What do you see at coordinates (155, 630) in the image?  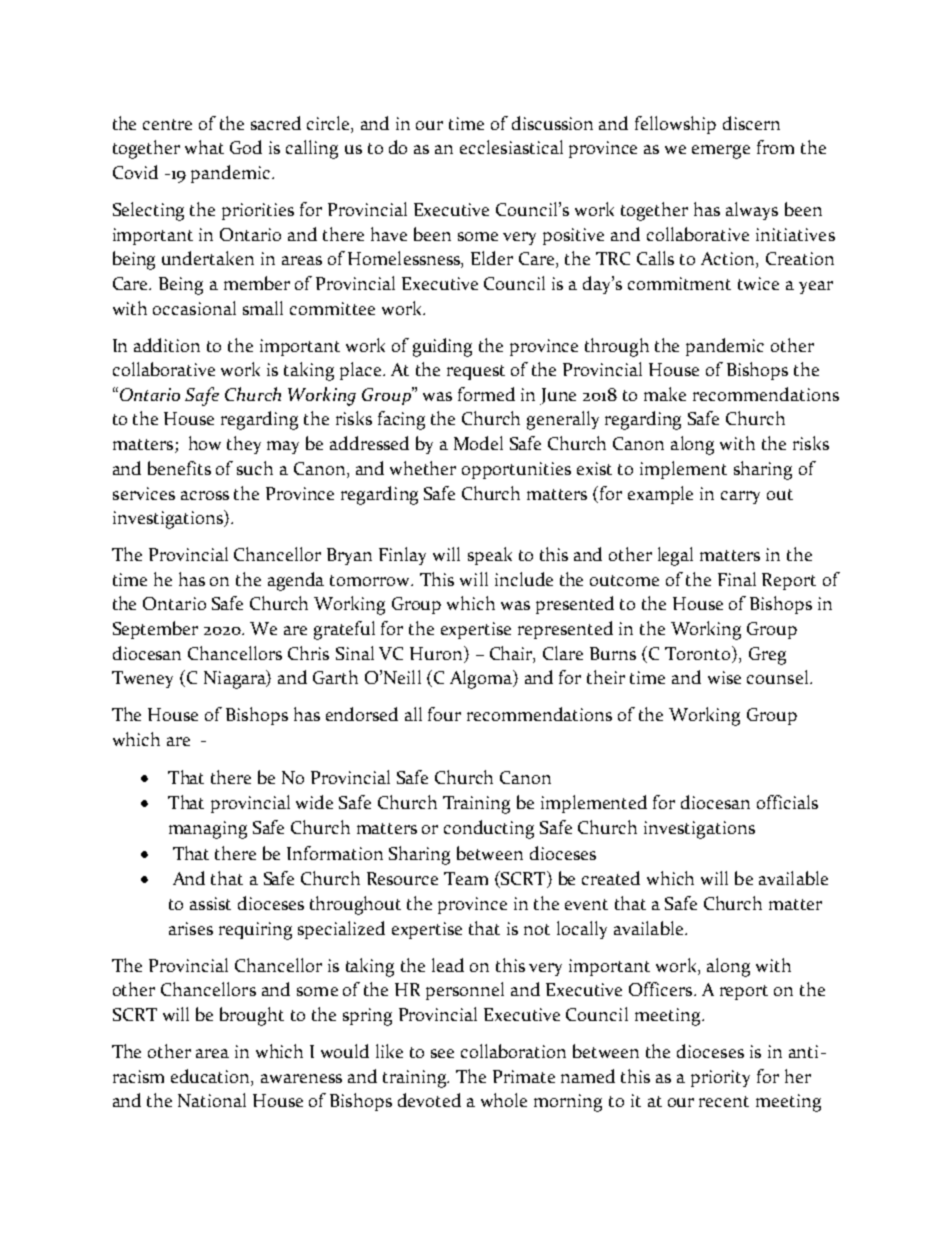 I see `September` at bounding box center [155, 630].
